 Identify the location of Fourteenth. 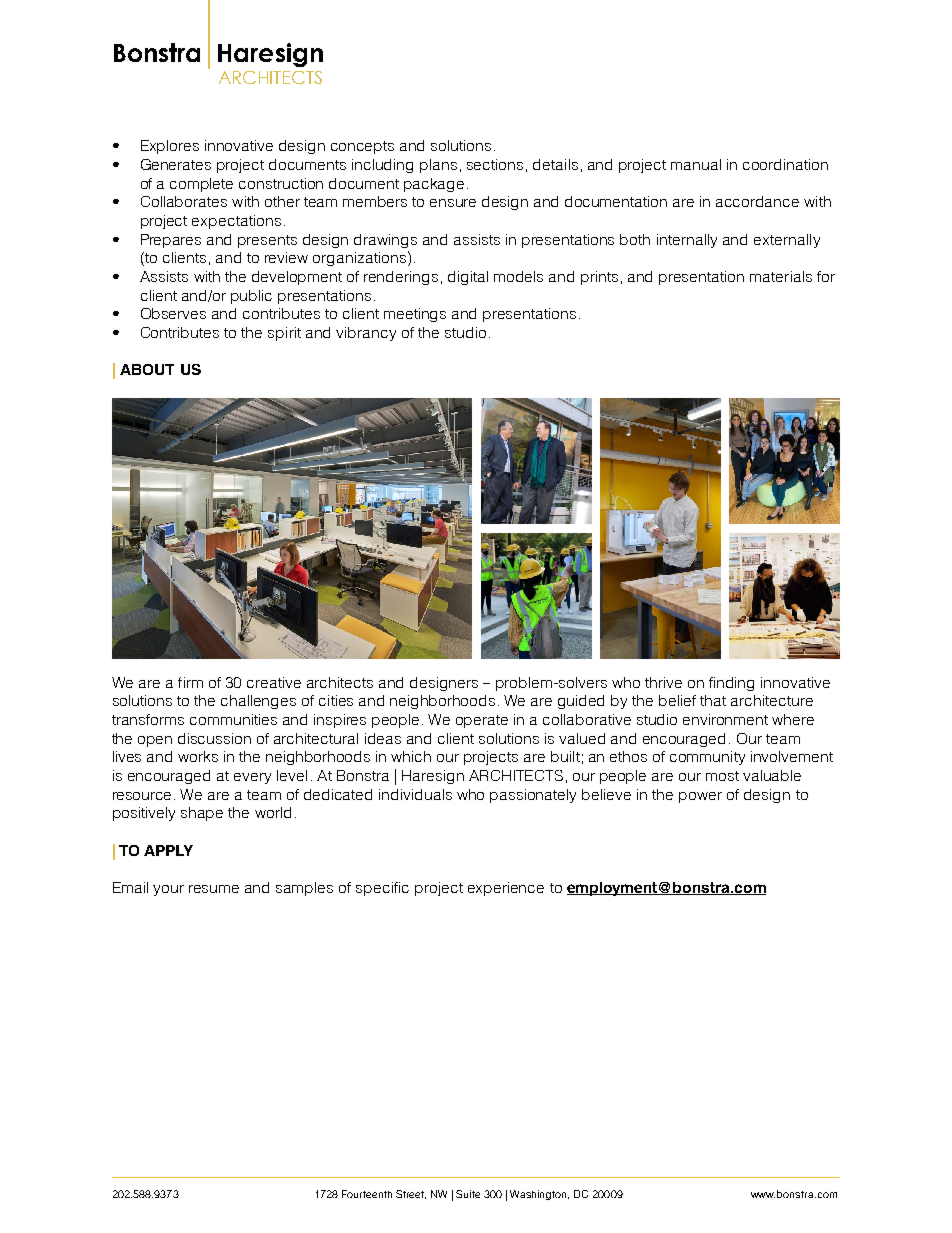
(367, 1194).
